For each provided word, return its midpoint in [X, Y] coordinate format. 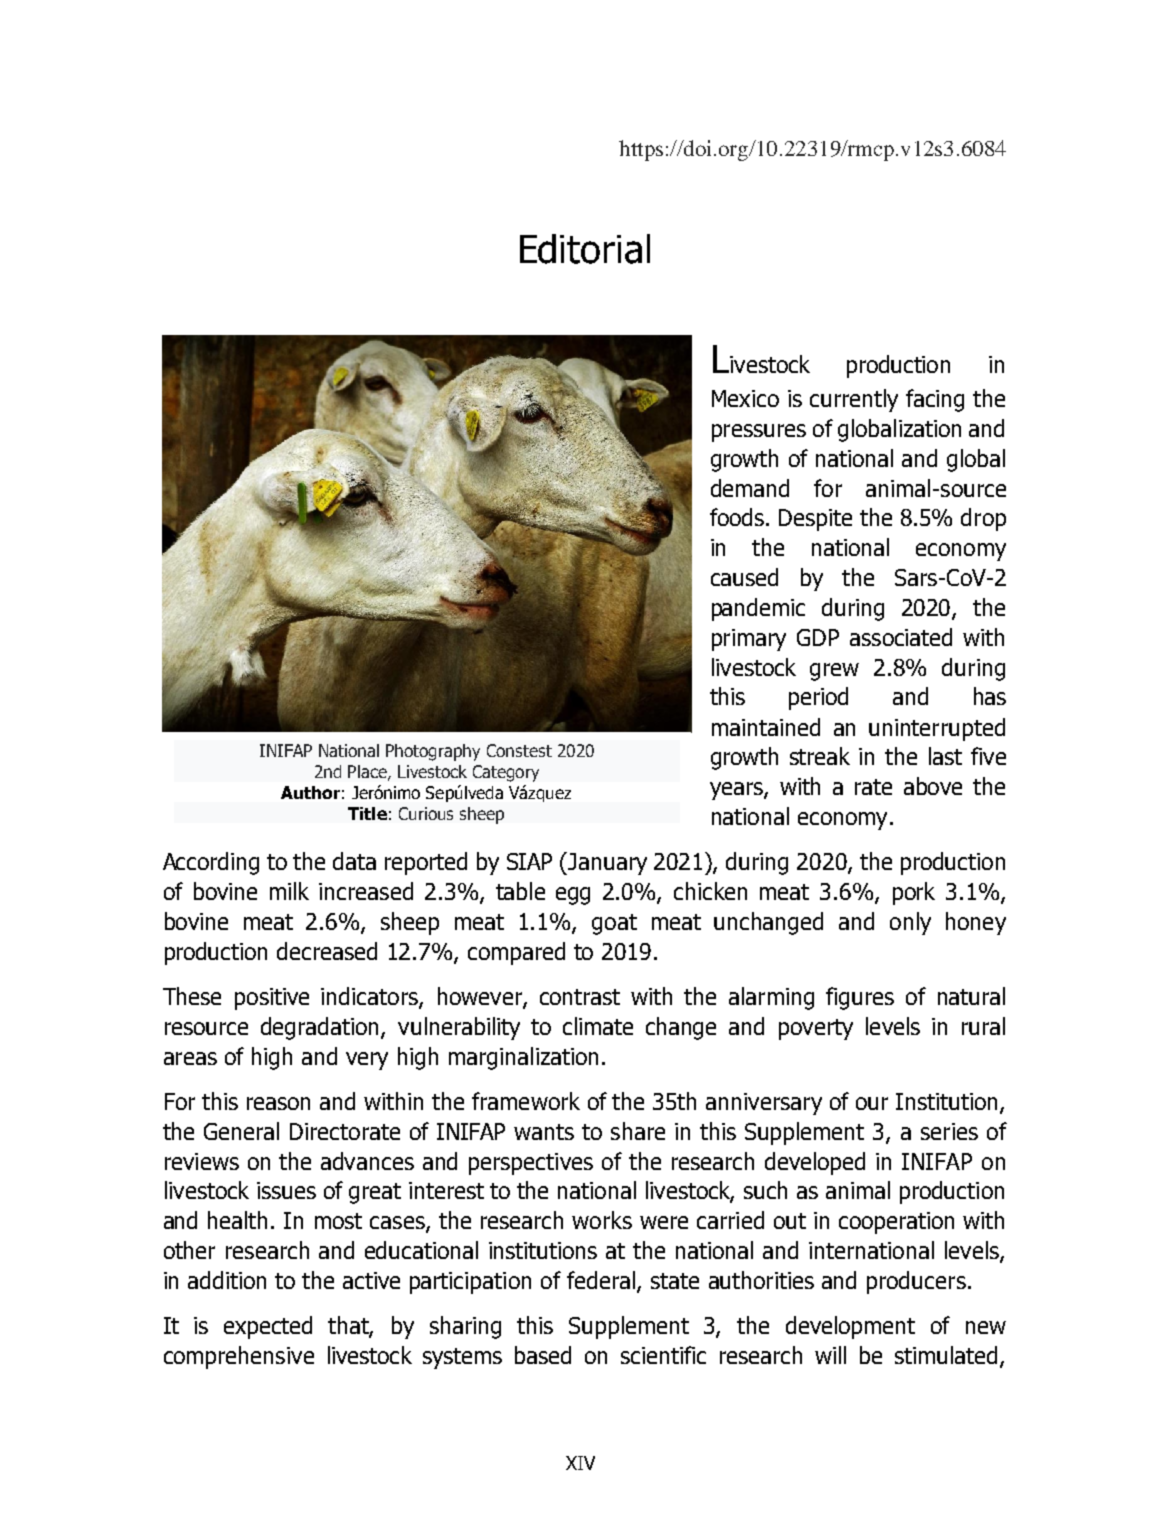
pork [914, 893]
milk [289, 891]
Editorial [585, 249]
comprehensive [239, 1357]
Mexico [745, 398]
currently [854, 400]
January [607, 864]
